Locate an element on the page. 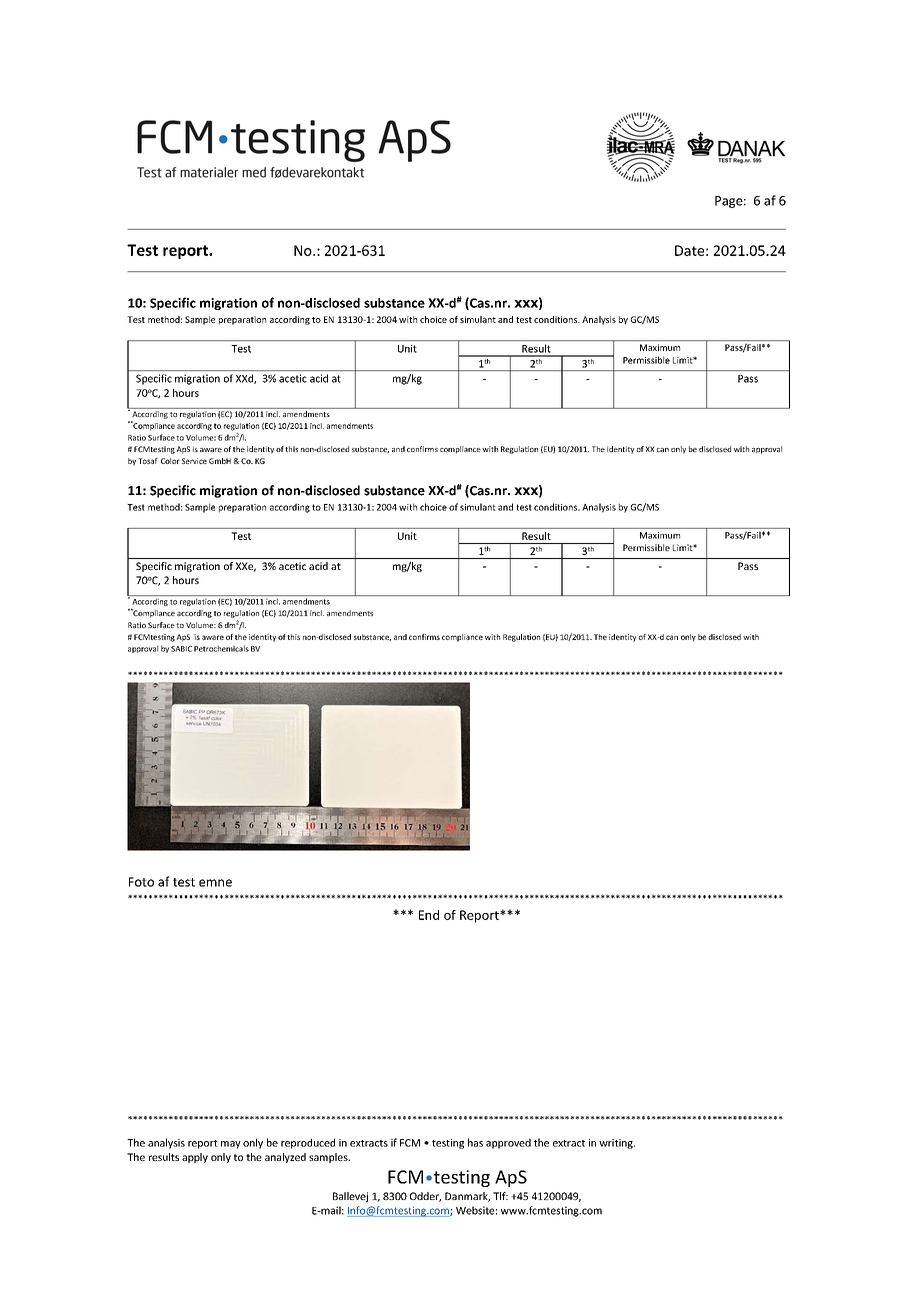 The height and width of the document is (1308, 924). Color is located at coordinates (170, 461).
